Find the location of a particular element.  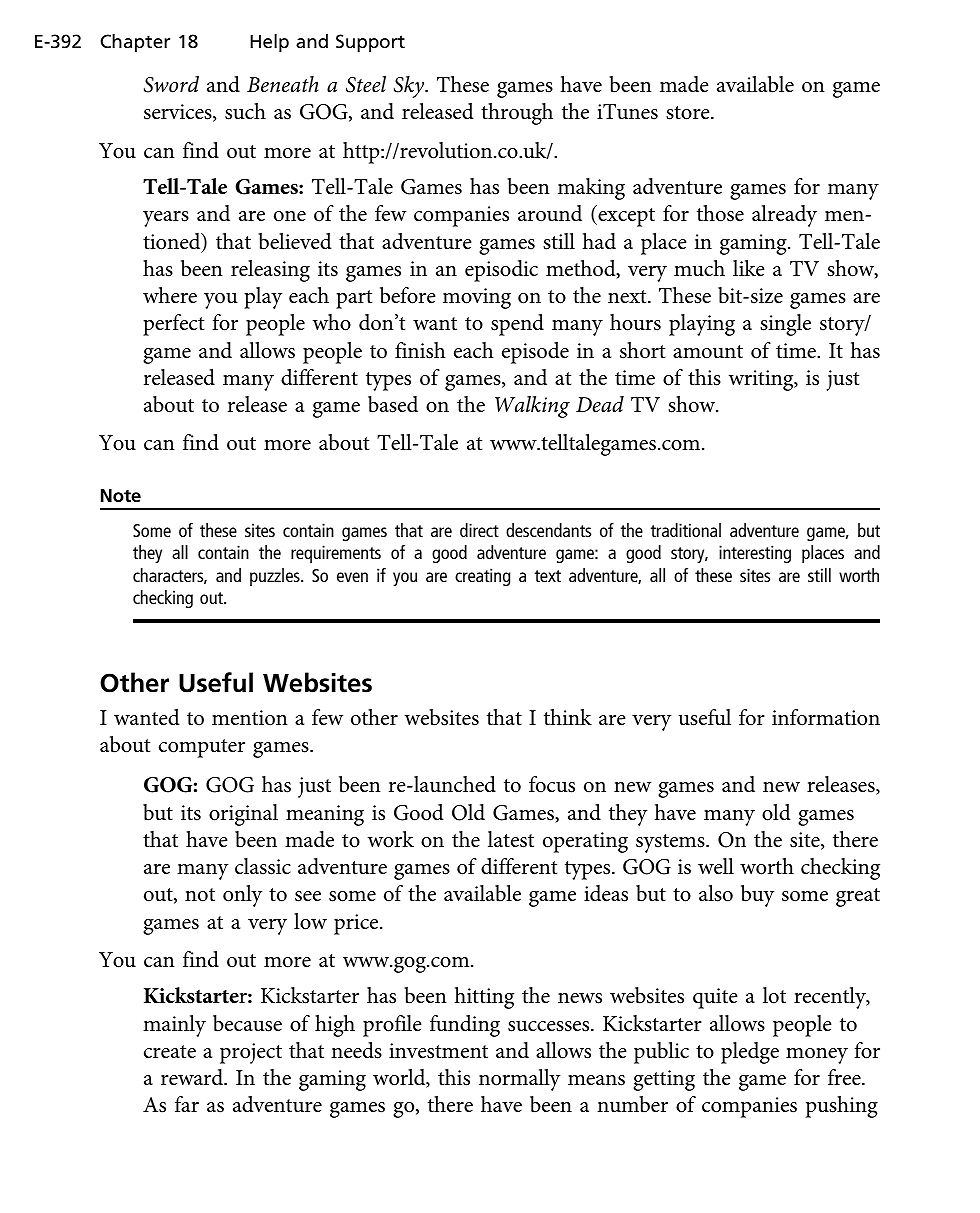

pledge is located at coordinates (750, 1053).
